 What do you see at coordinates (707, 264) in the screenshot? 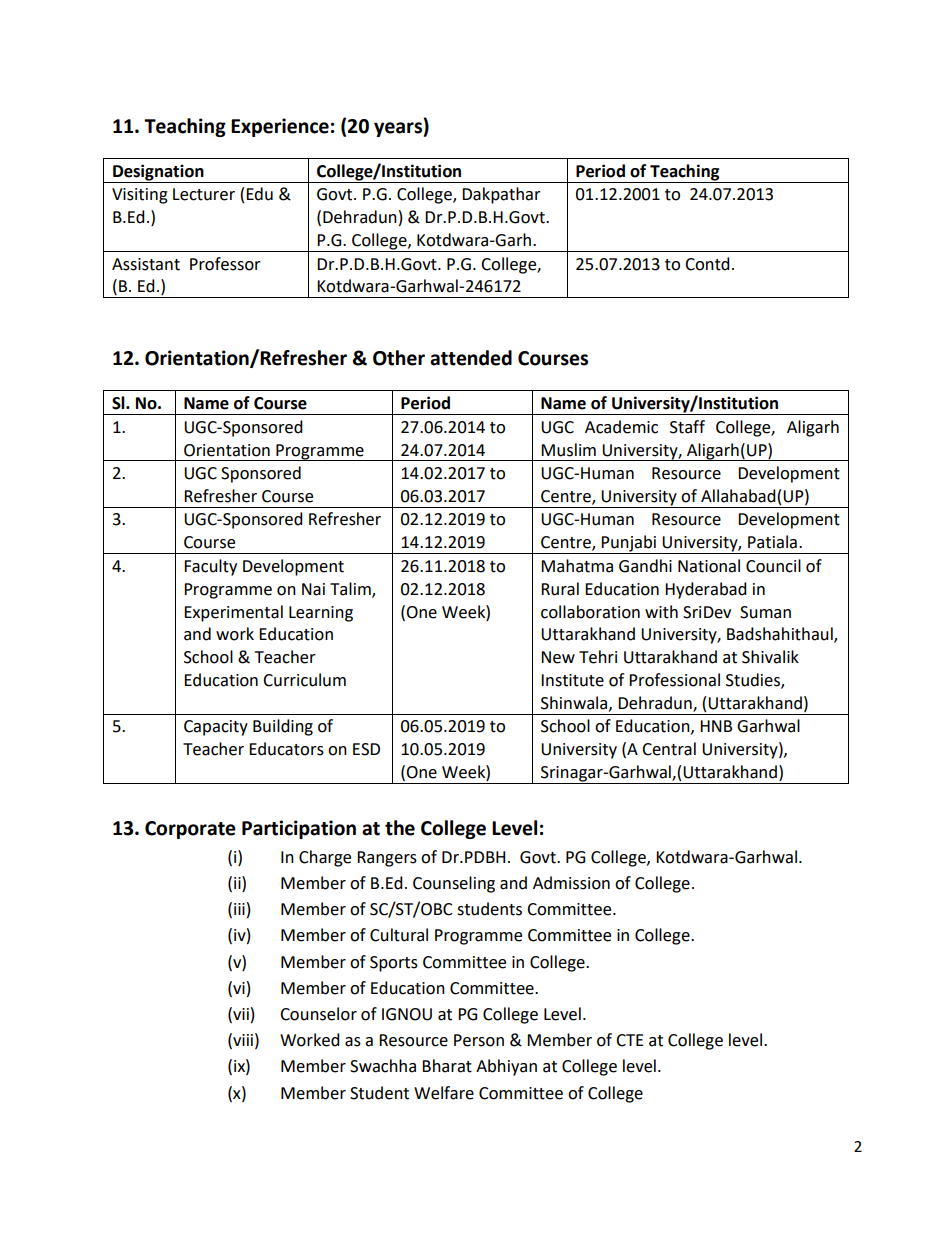
I see `Contd` at bounding box center [707, 264].
